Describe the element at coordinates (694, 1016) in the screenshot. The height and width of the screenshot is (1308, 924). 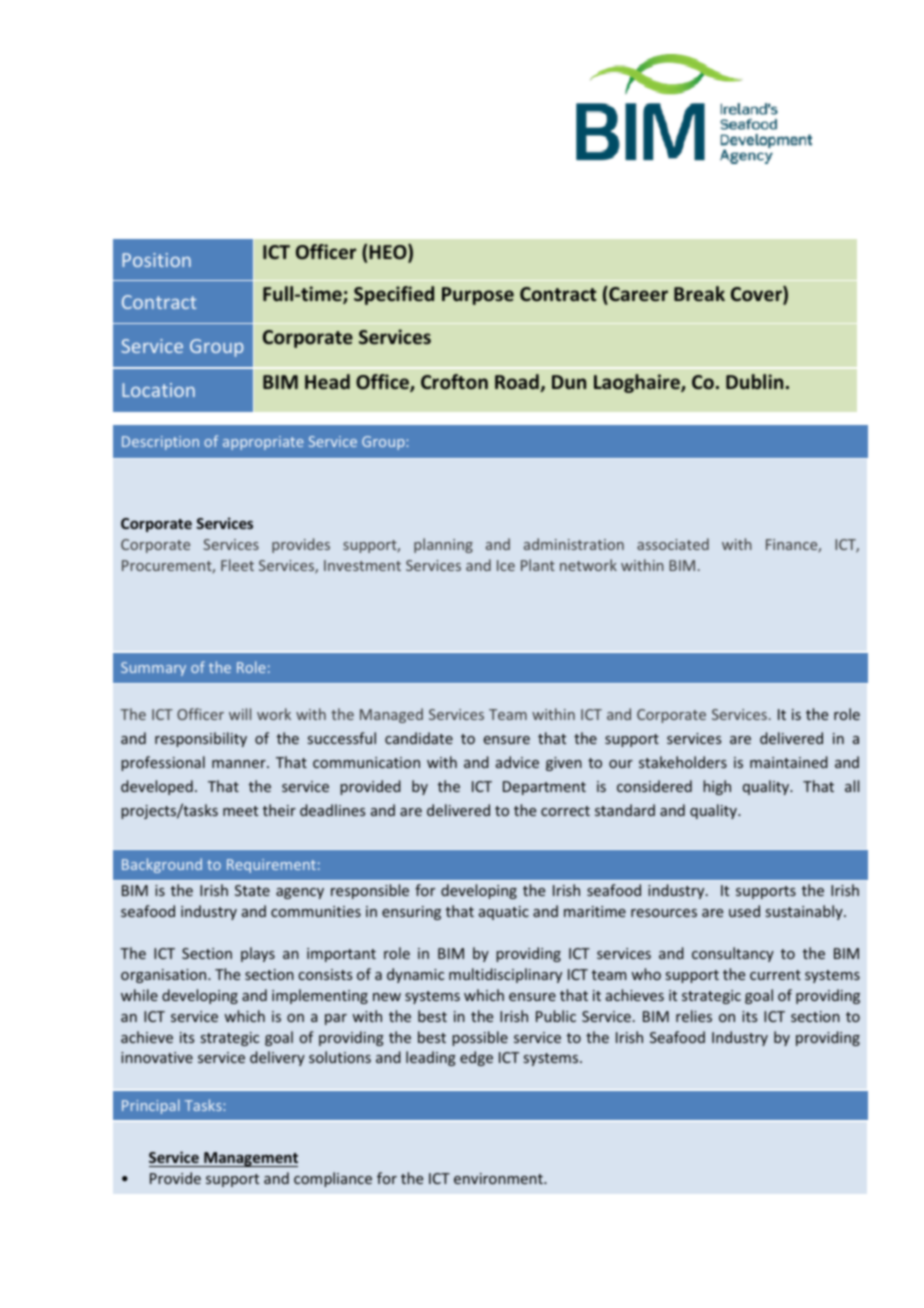
I see `relies` at that location.
